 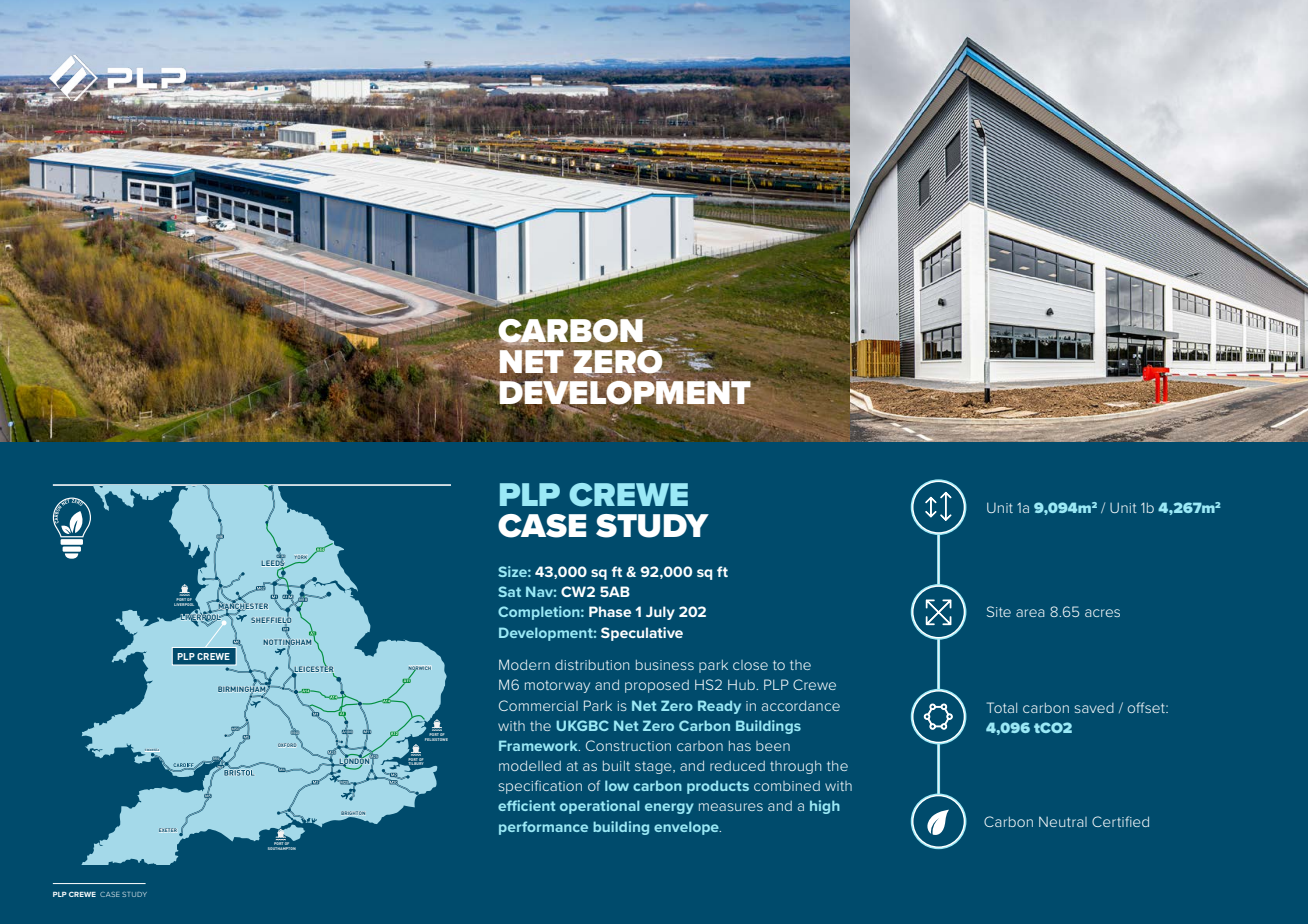 I want to click on distribution, so click(x=592, y=665).
